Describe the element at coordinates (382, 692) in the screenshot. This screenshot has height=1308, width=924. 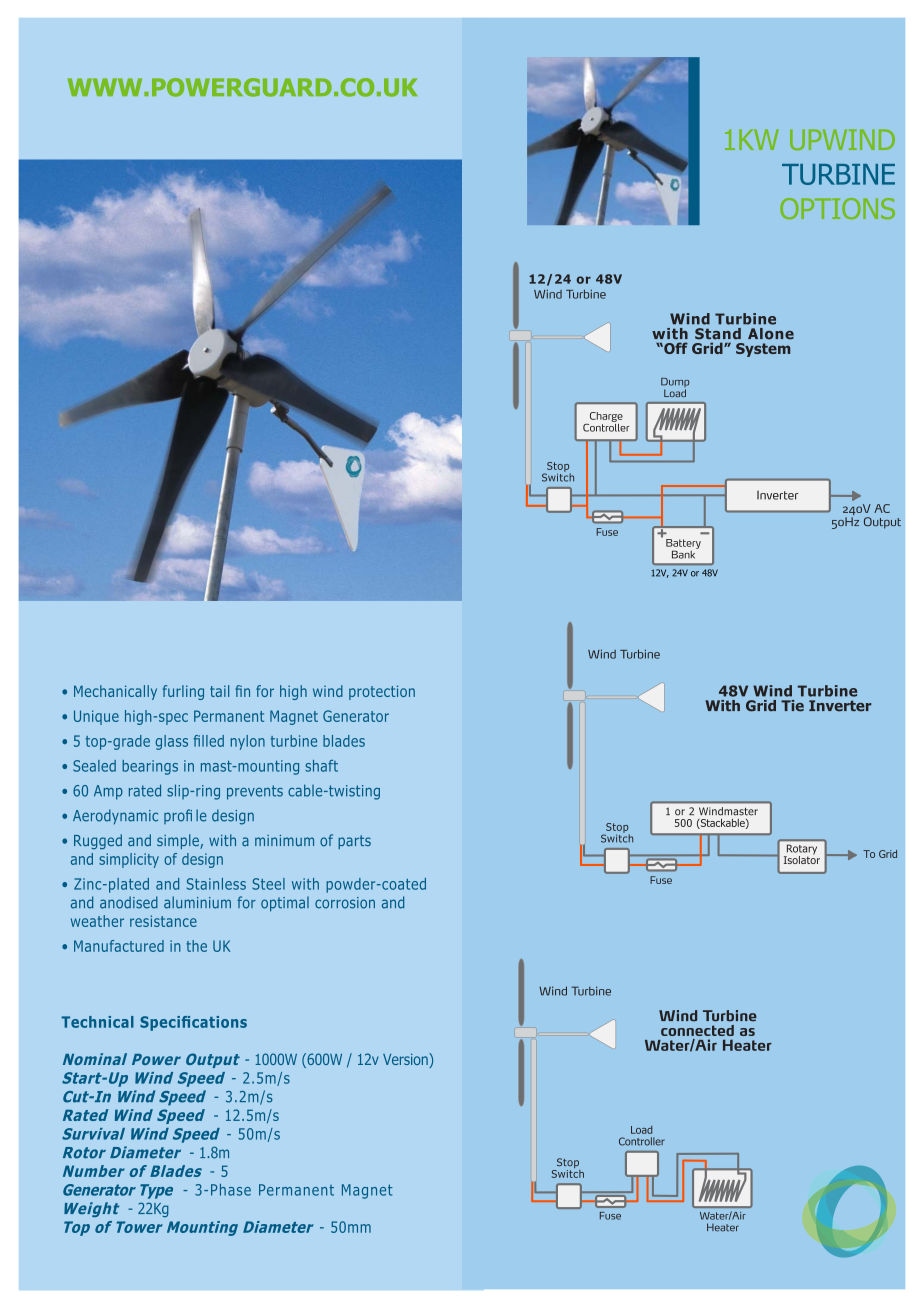
I see `protection` at that location.
